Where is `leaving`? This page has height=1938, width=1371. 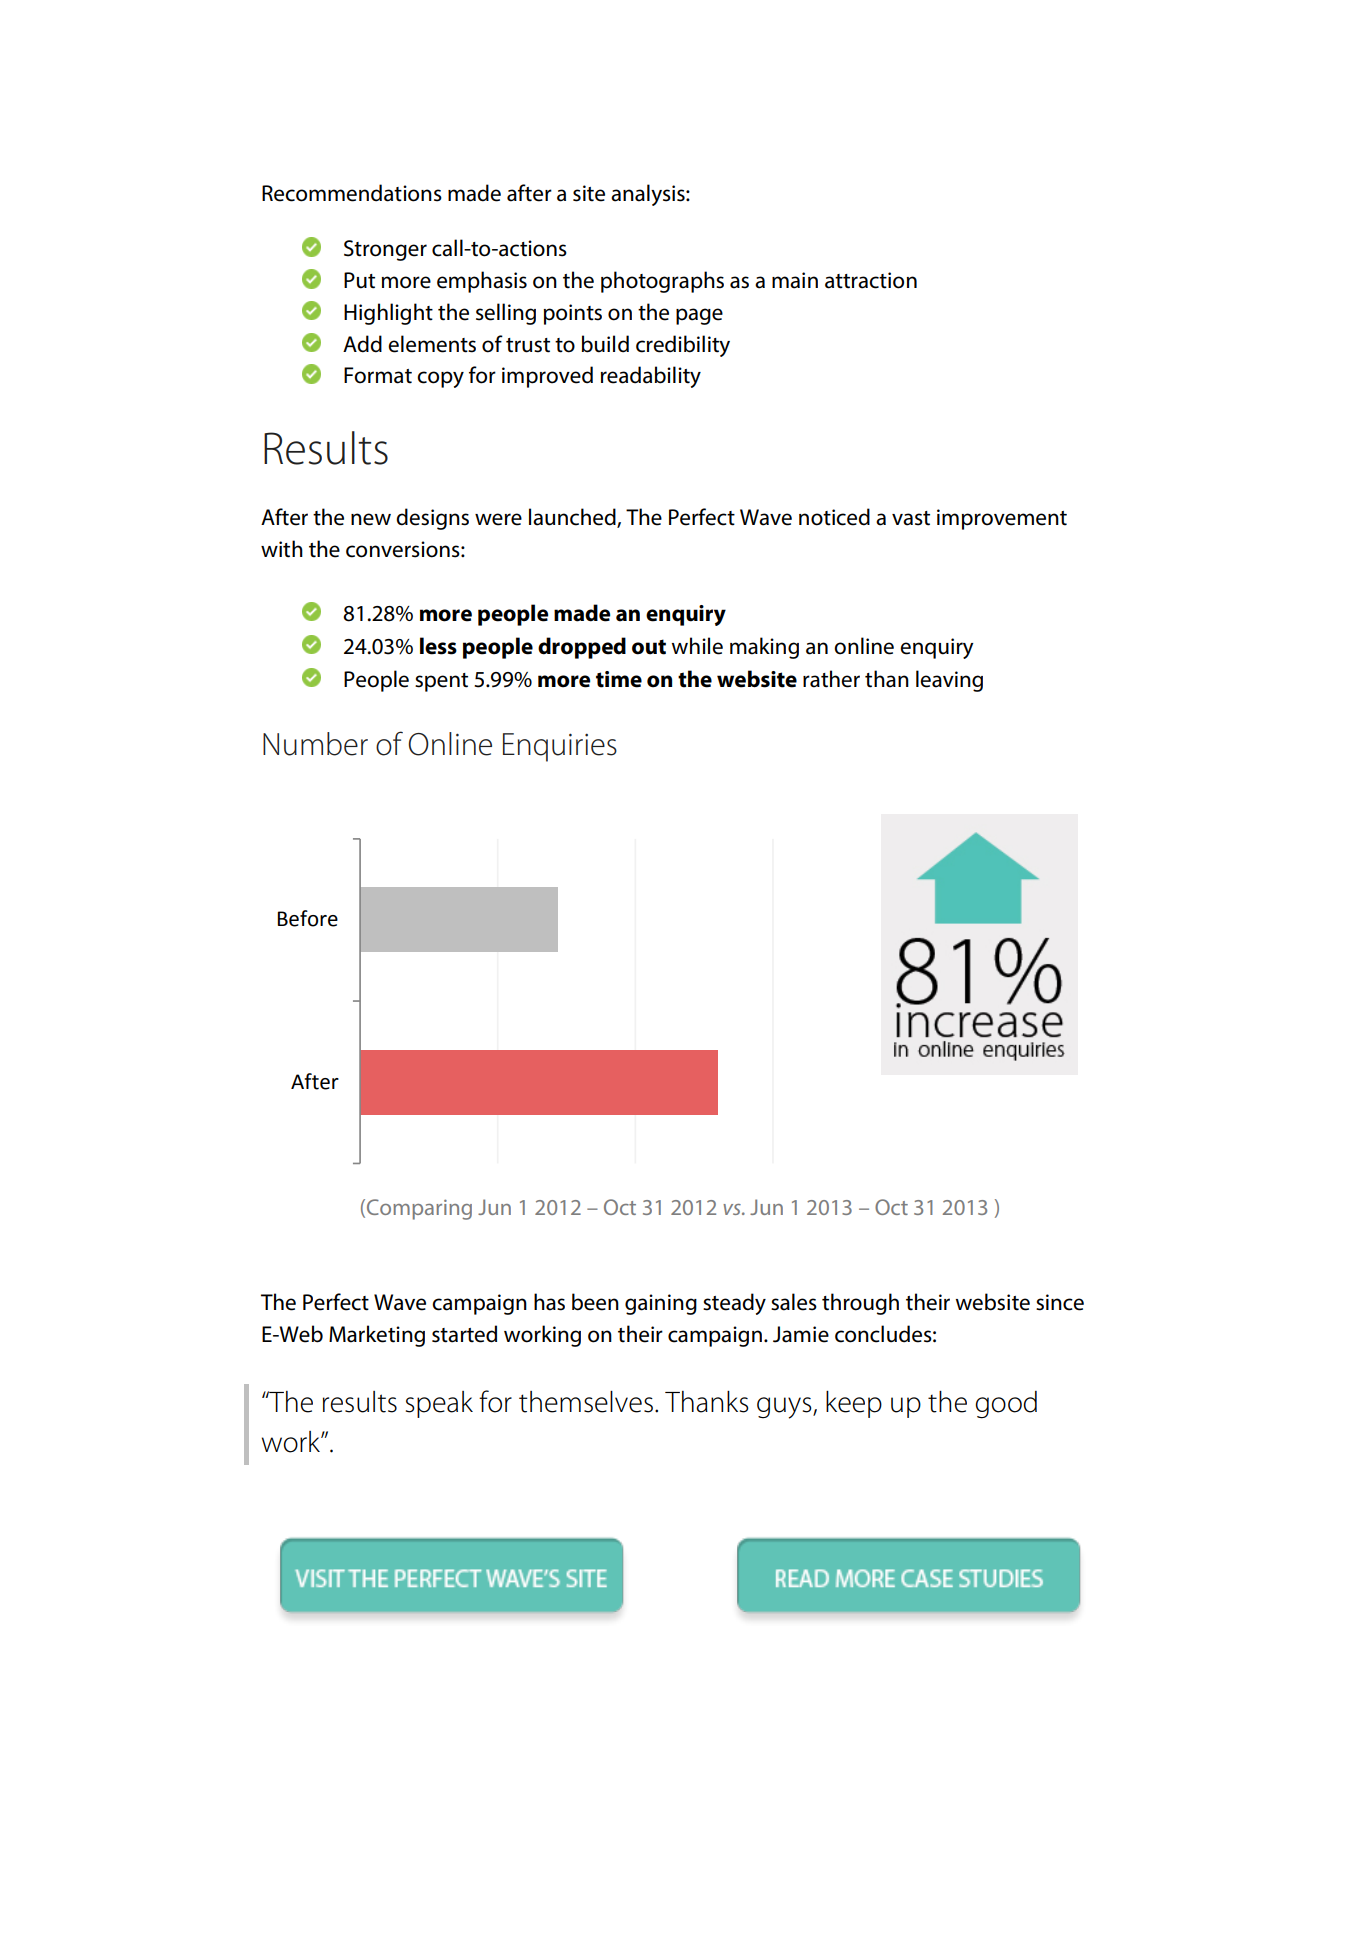 leaving is located at coordinates (949, 681).
